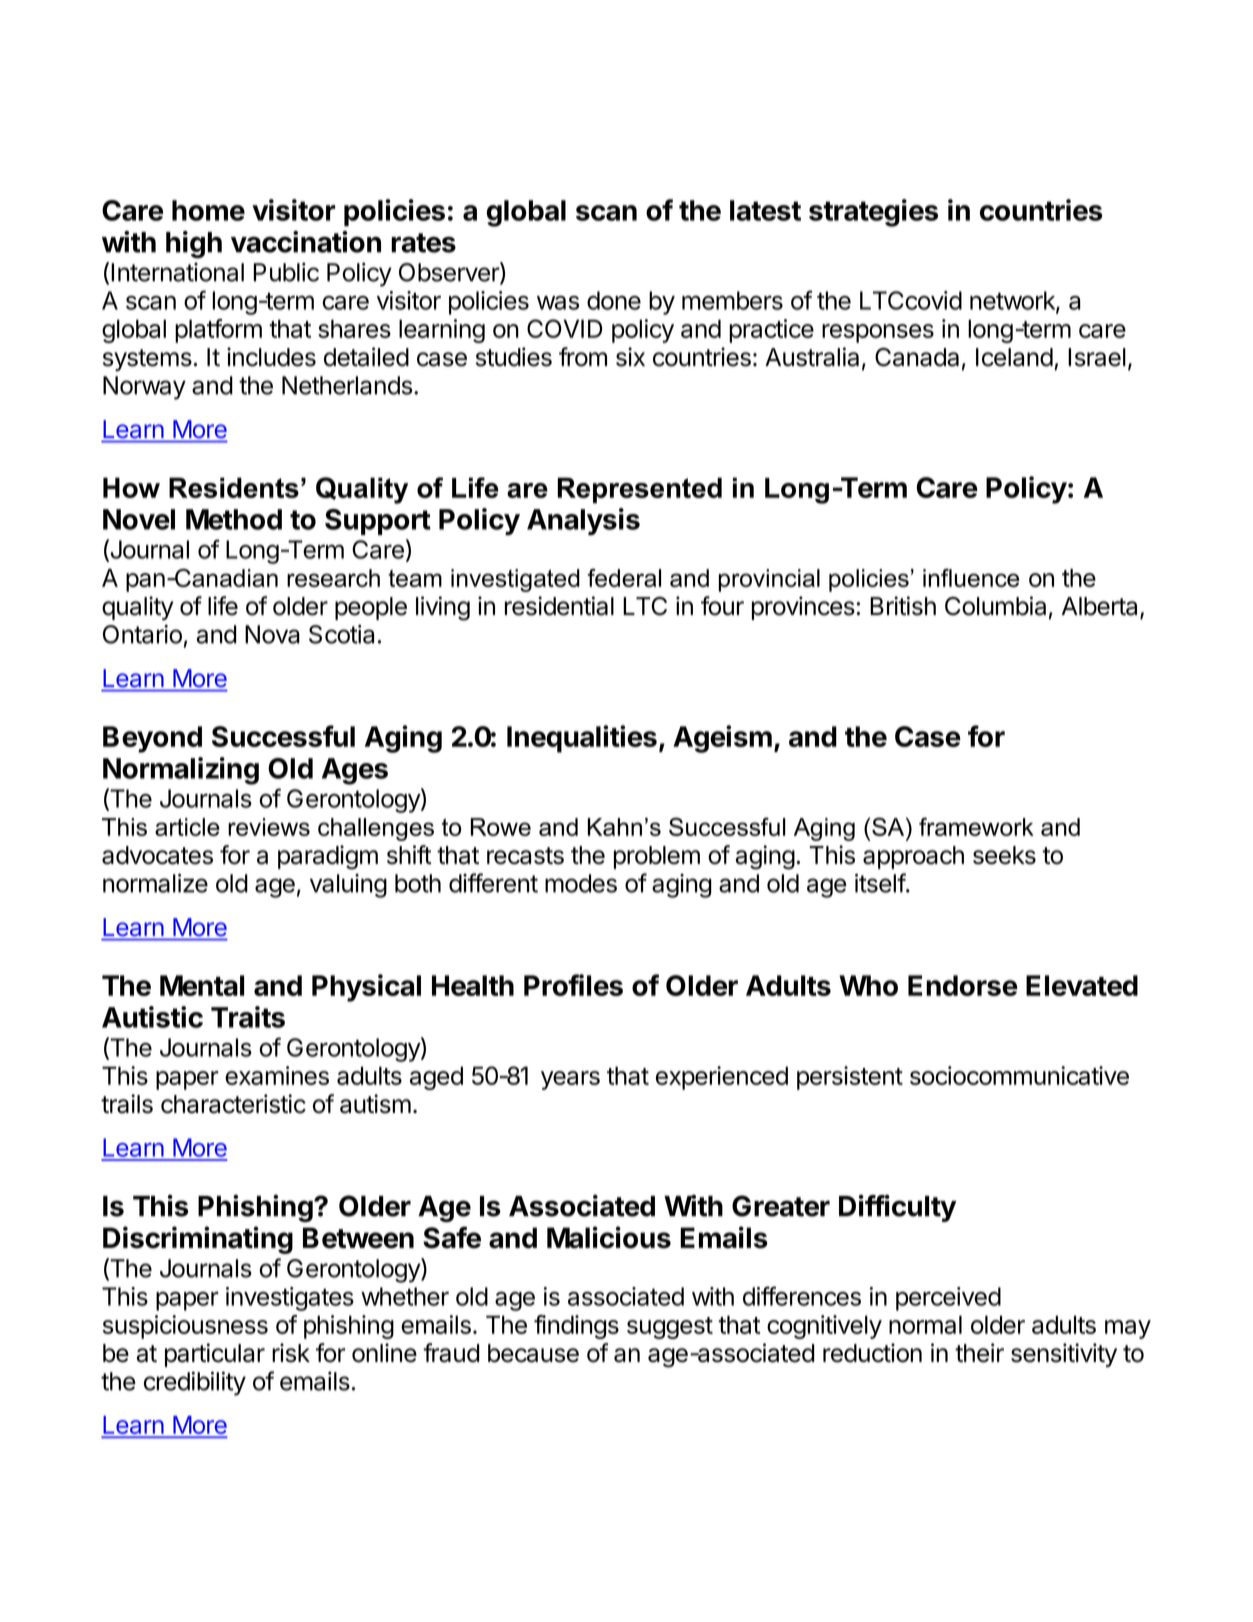 Image resolution: width=1253 pixels, height=1622 pixels. I want to click on seeks, so click(1004, 855).
